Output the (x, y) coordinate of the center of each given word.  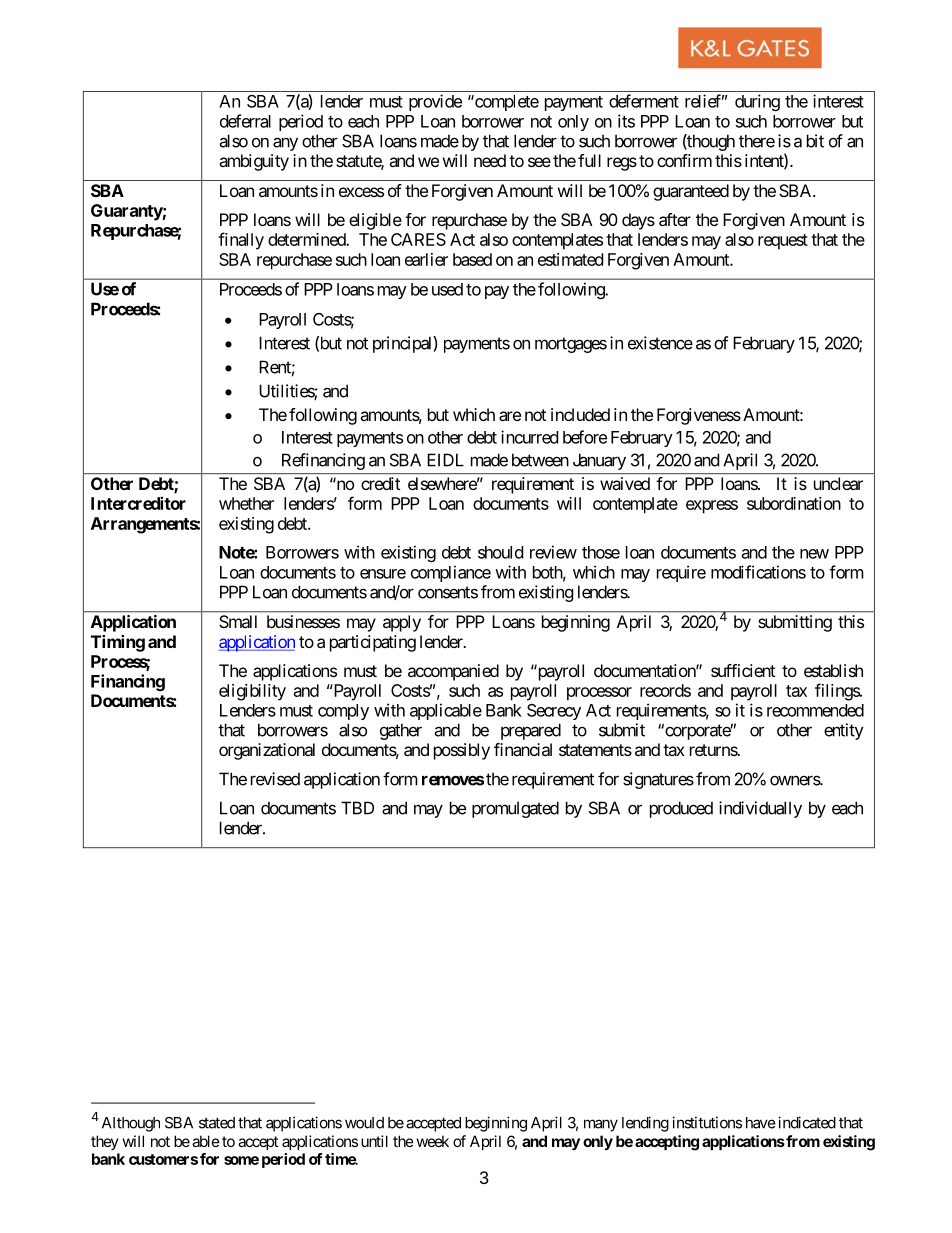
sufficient (743, 670)
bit (815, 141)
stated (217, 1123)
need (490, 160)
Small (238, 621)
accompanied (453, 672)
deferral (245, 121)
